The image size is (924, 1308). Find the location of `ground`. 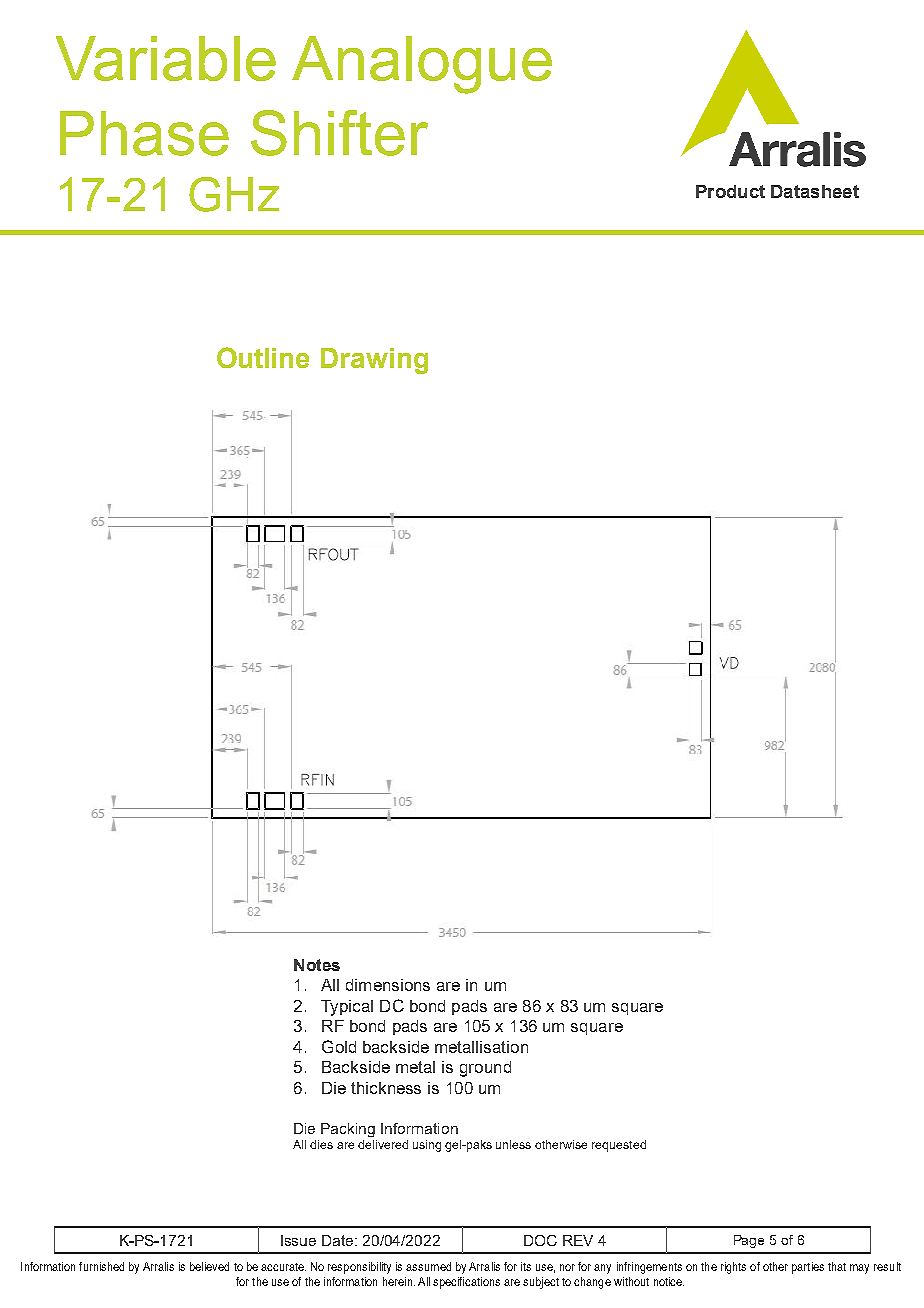

ground is located at coordinates (485, 1069).
